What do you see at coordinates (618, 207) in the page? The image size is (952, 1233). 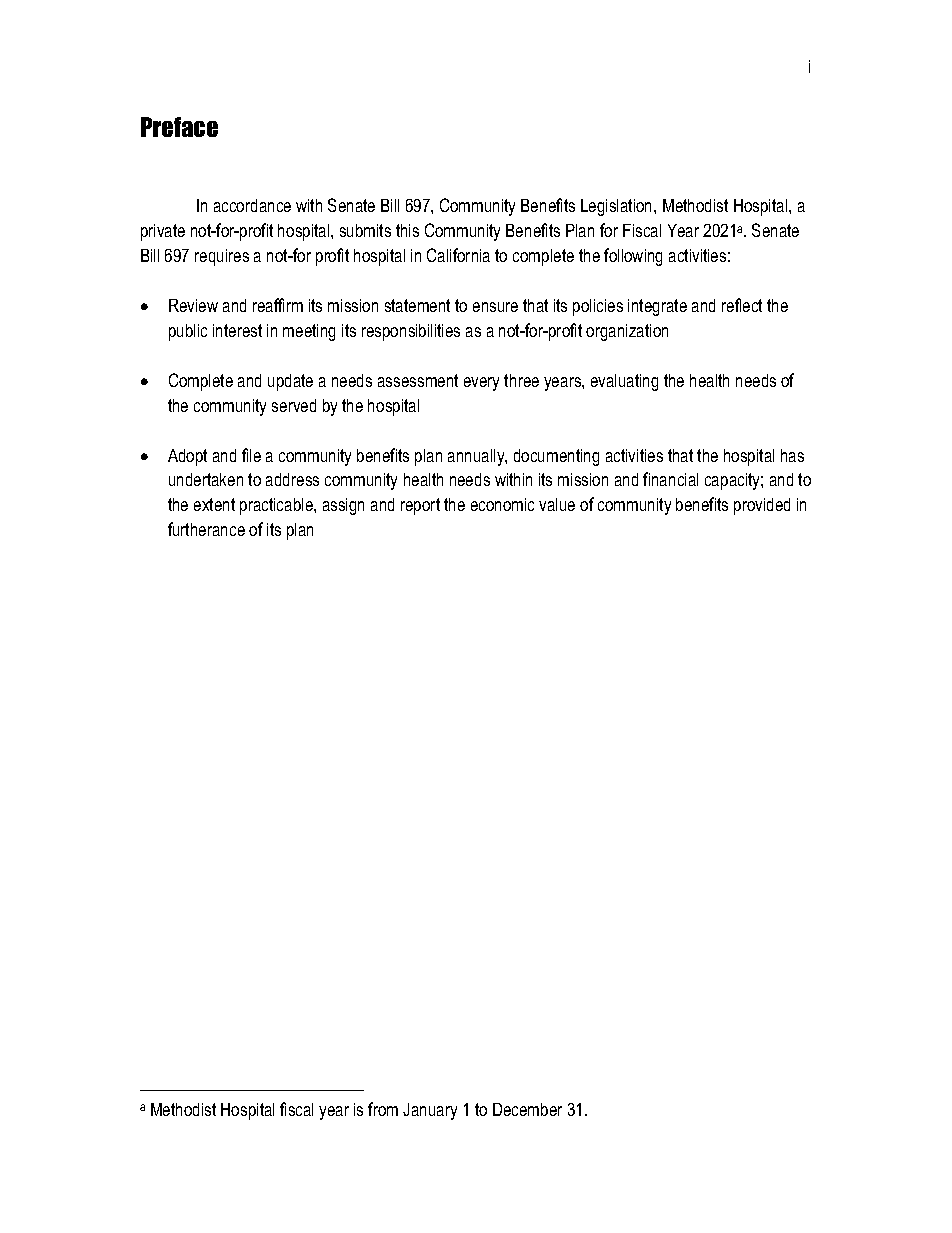 I see `Legislation` at bounding box center [618, 207].
